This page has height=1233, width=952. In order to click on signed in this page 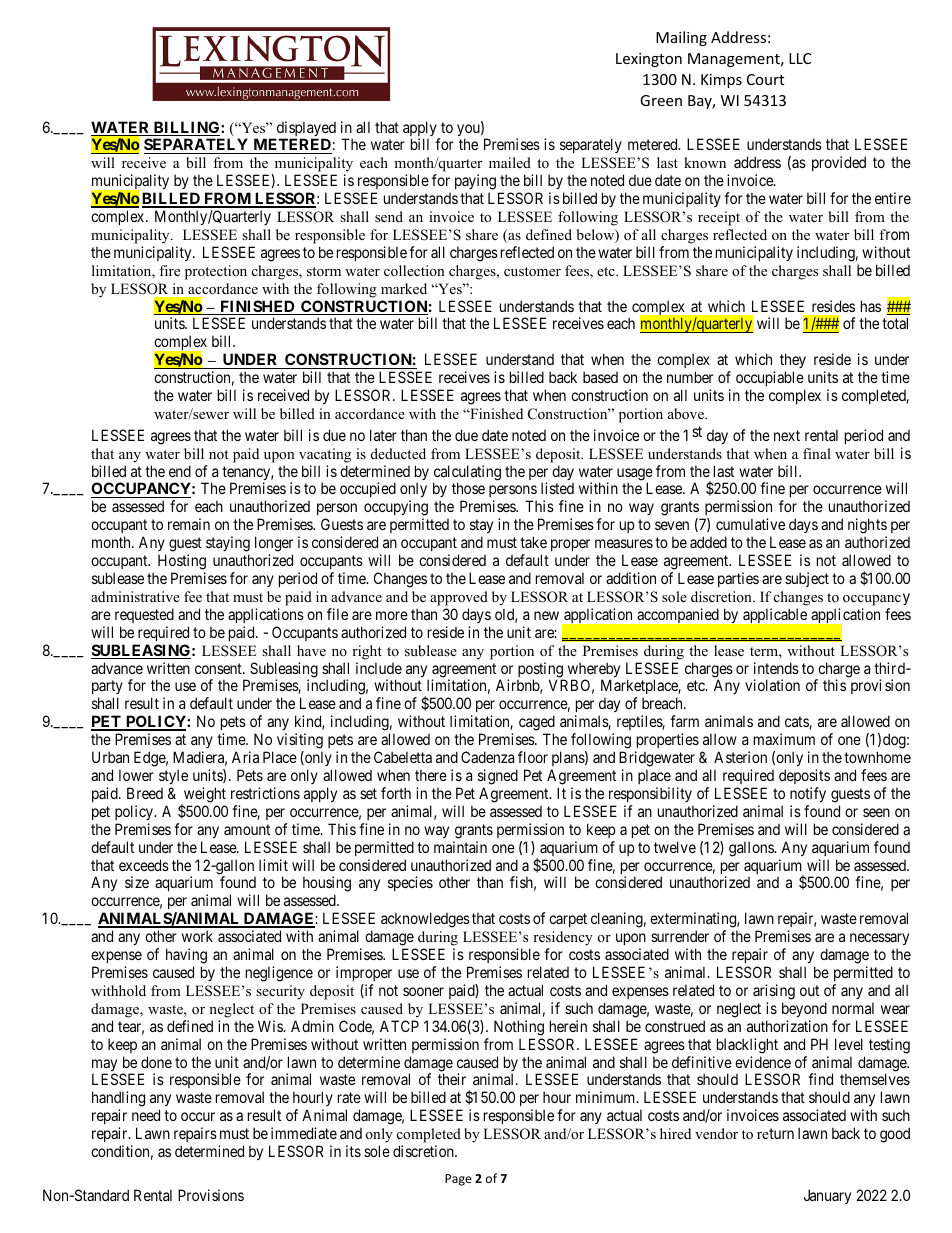, I will do `click(498, 777)`.
